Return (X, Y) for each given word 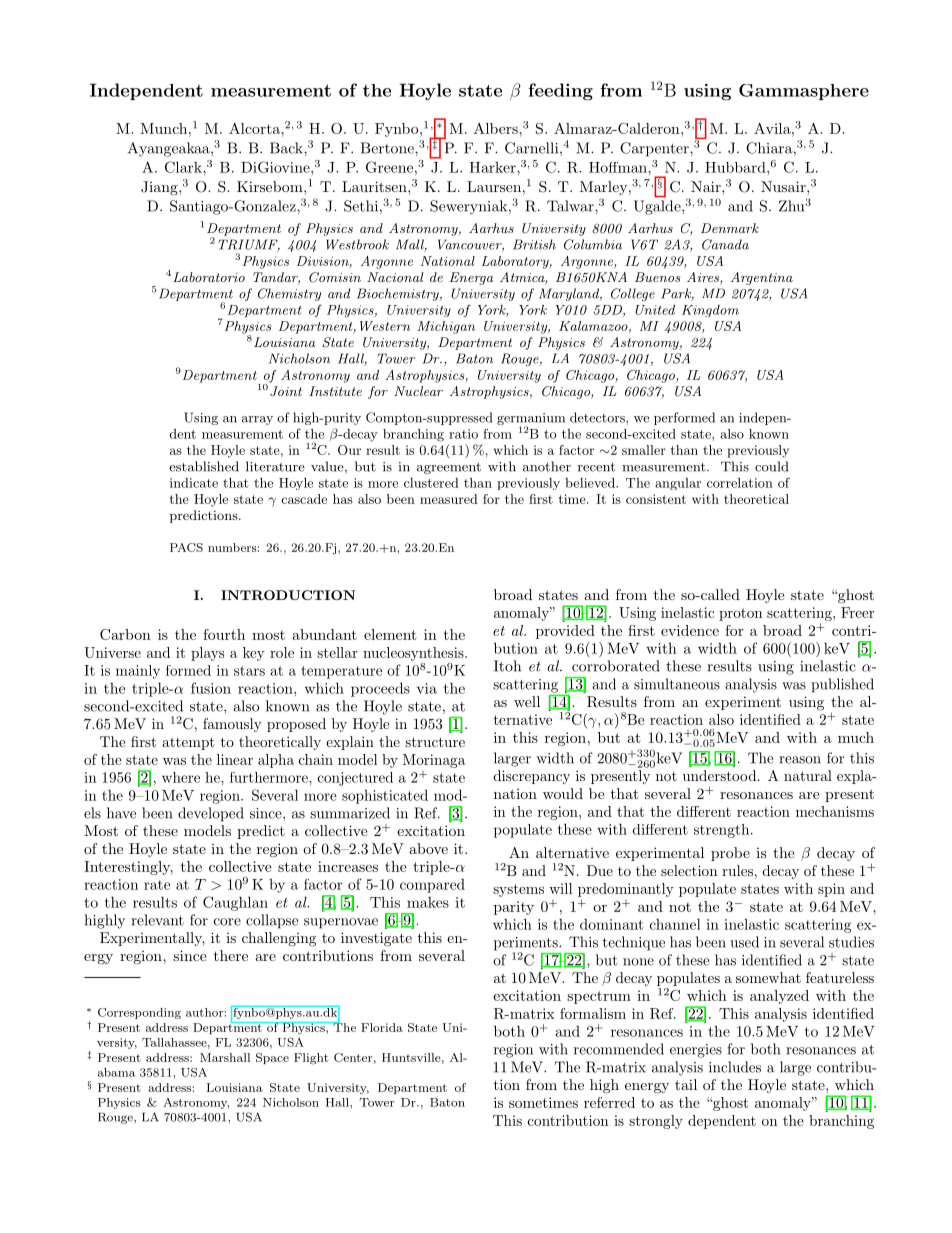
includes (735, 1067)
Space (272, 1058)
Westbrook (357, 244)
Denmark (730, 228)
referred (609, 1102)
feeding (560, 92)
